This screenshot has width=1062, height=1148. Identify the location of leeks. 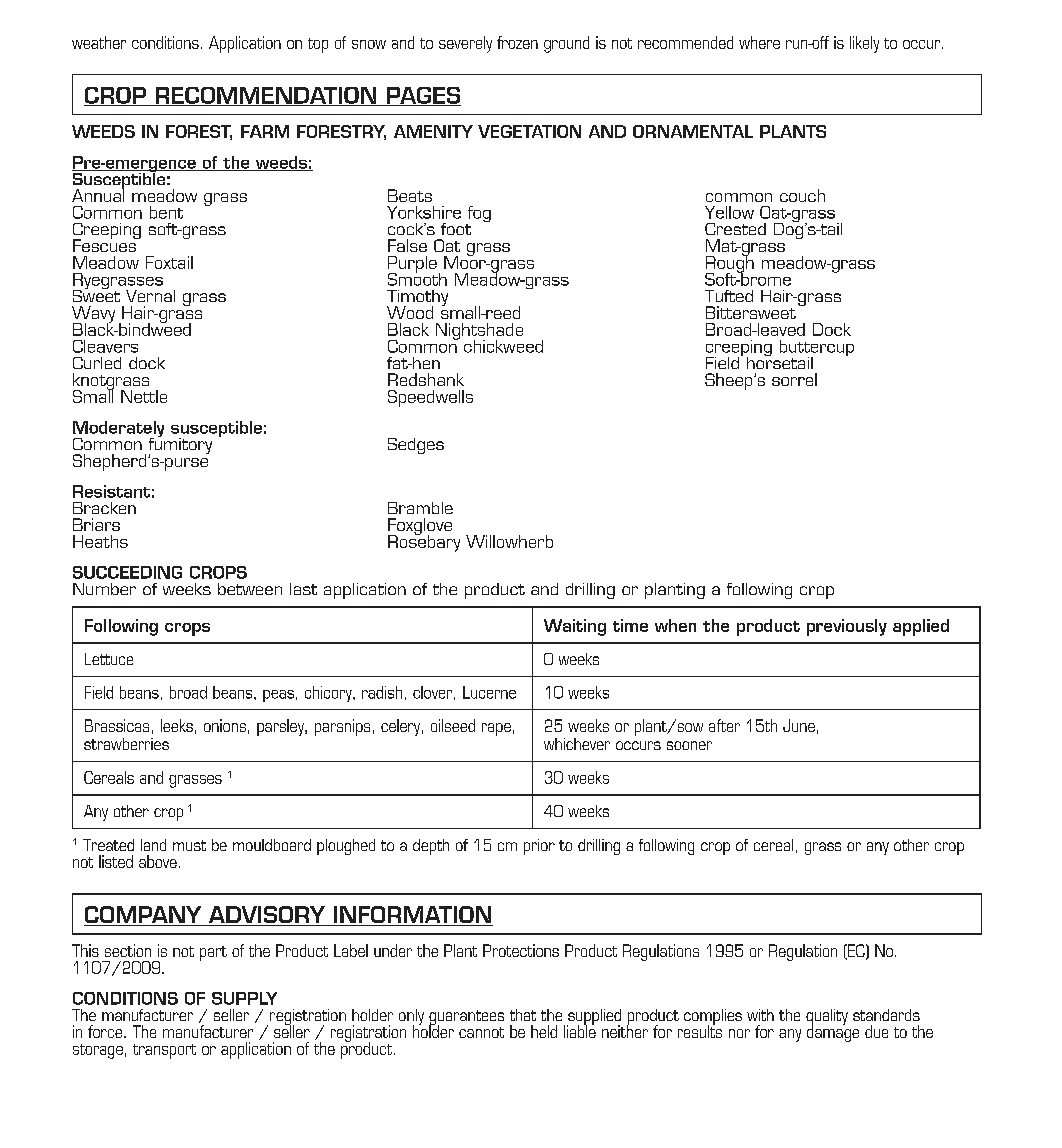
(177, 725).
